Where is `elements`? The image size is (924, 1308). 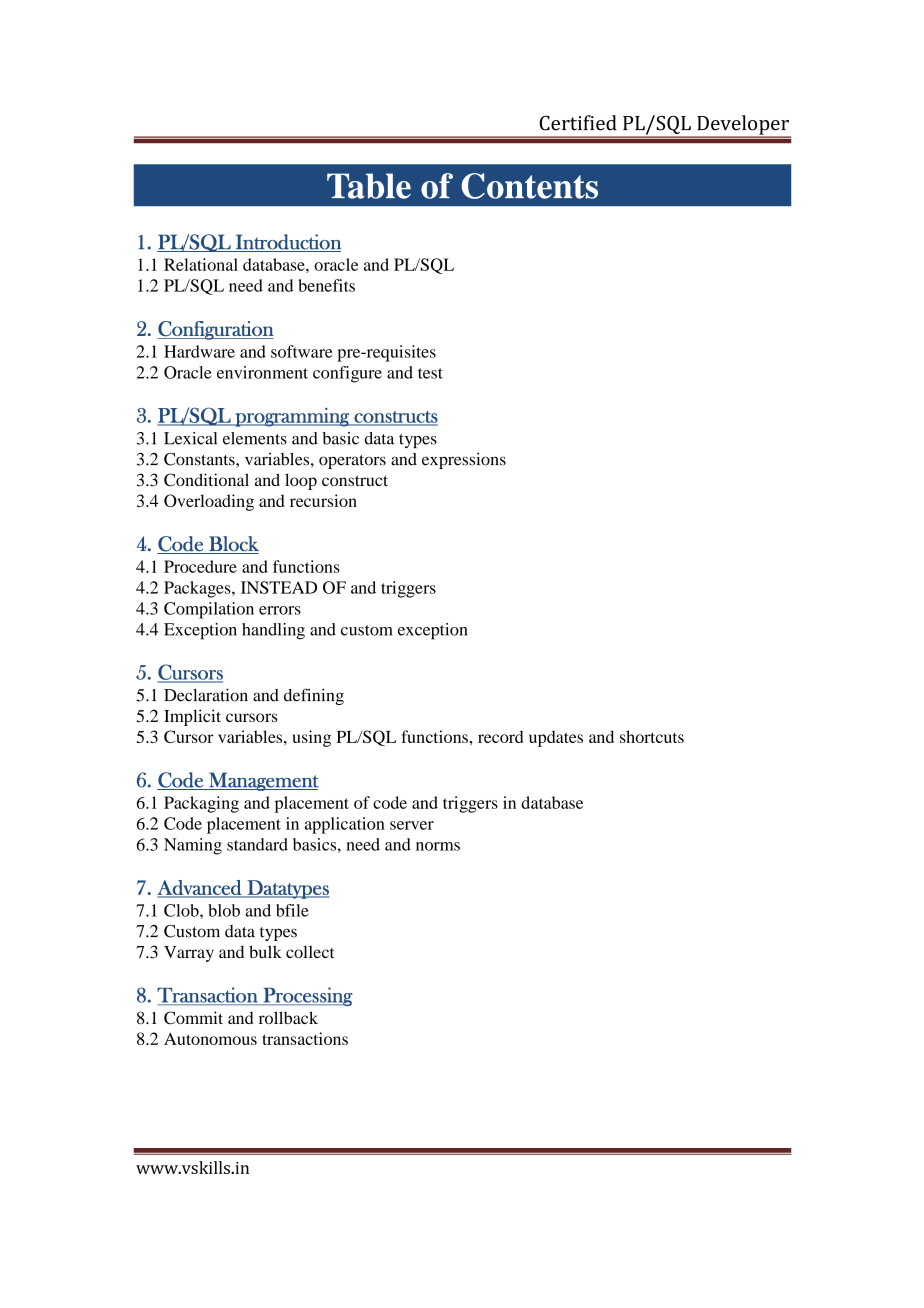 elements is located at coordinates (255, 438).
